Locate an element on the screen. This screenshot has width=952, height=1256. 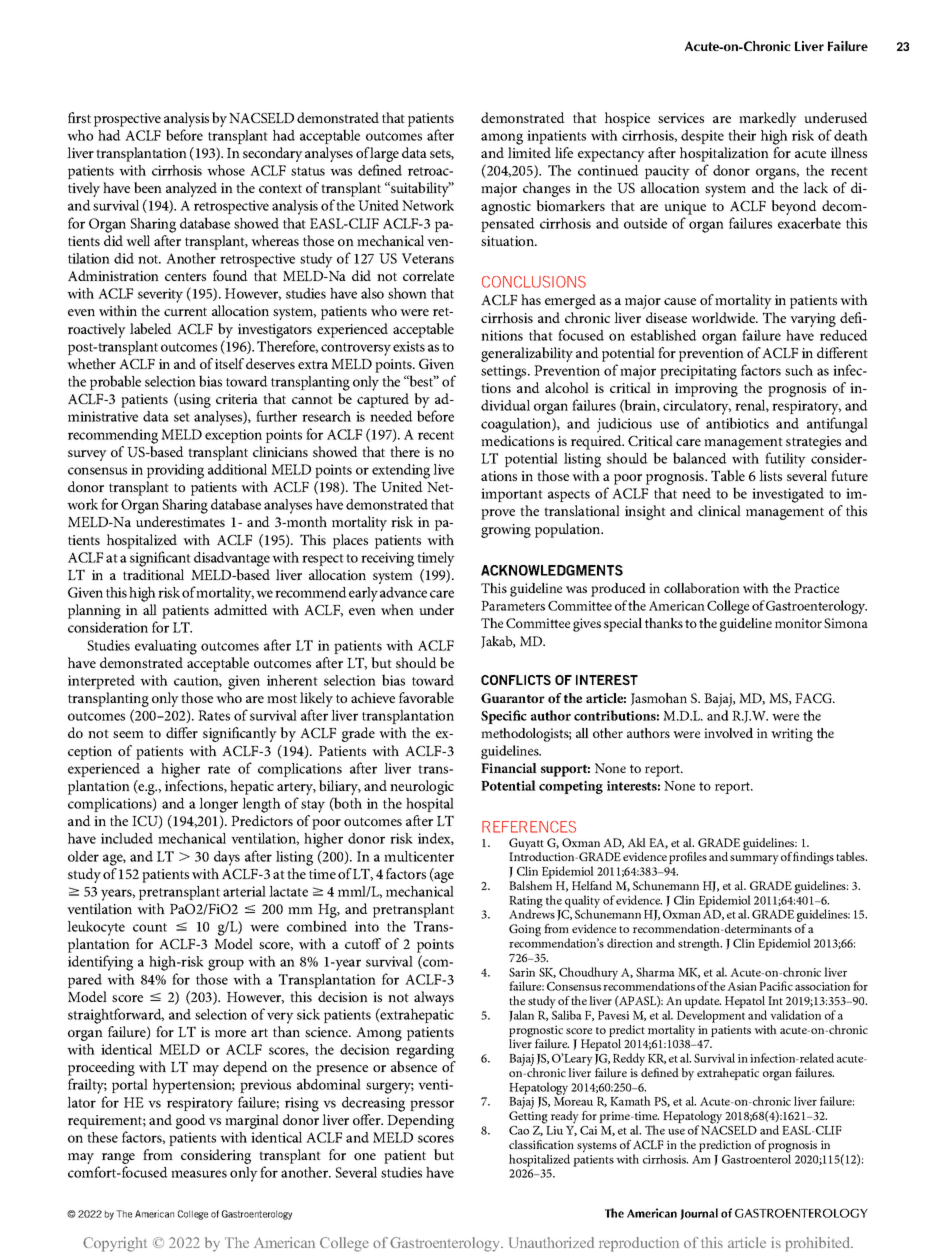
Going is located at coordinates (525, 930).
